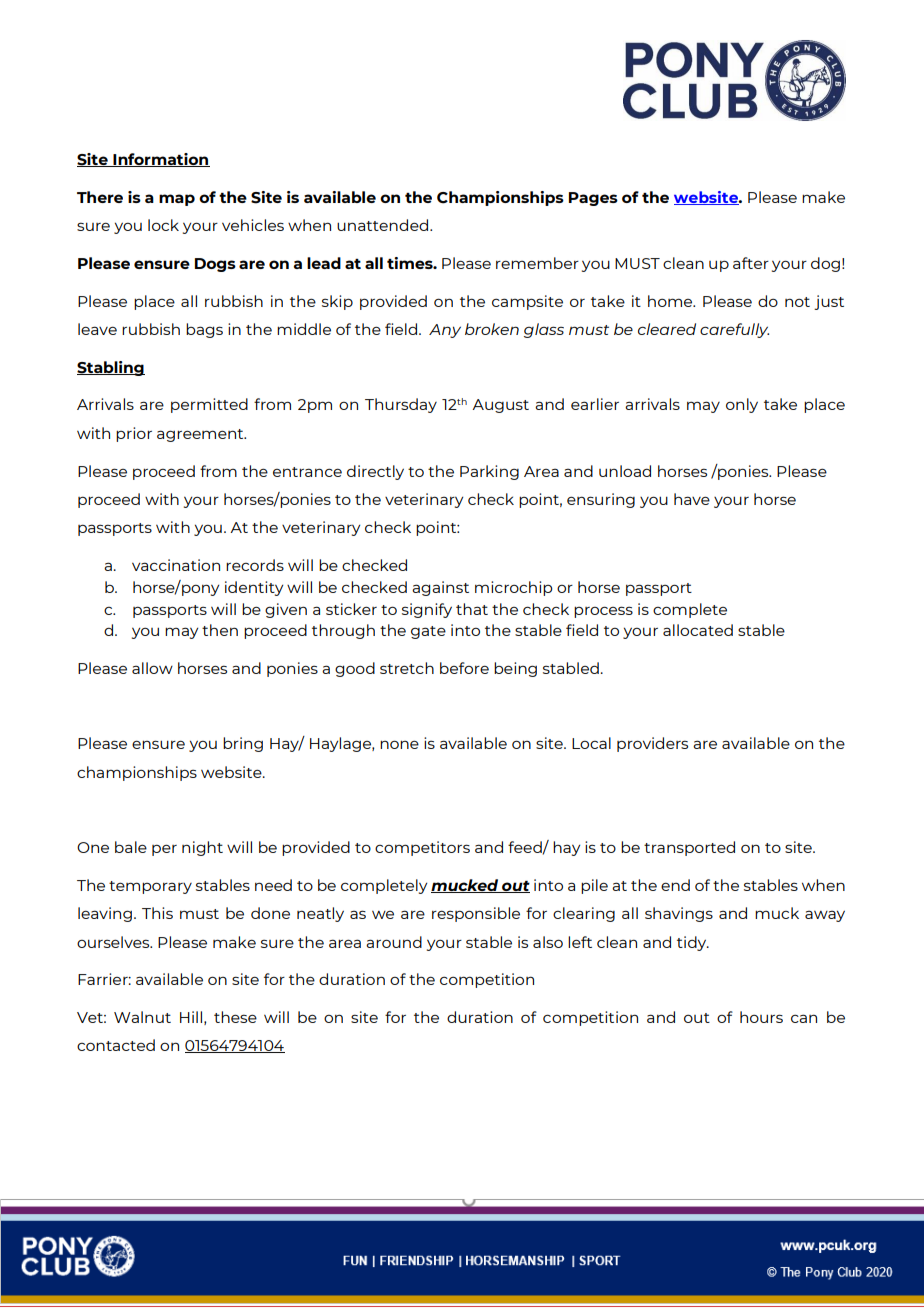 The image size is (924, 1308). What do you see at coordinates (177, 200) in the screenshot?
I see `map` at bounding box center [177, 200].
